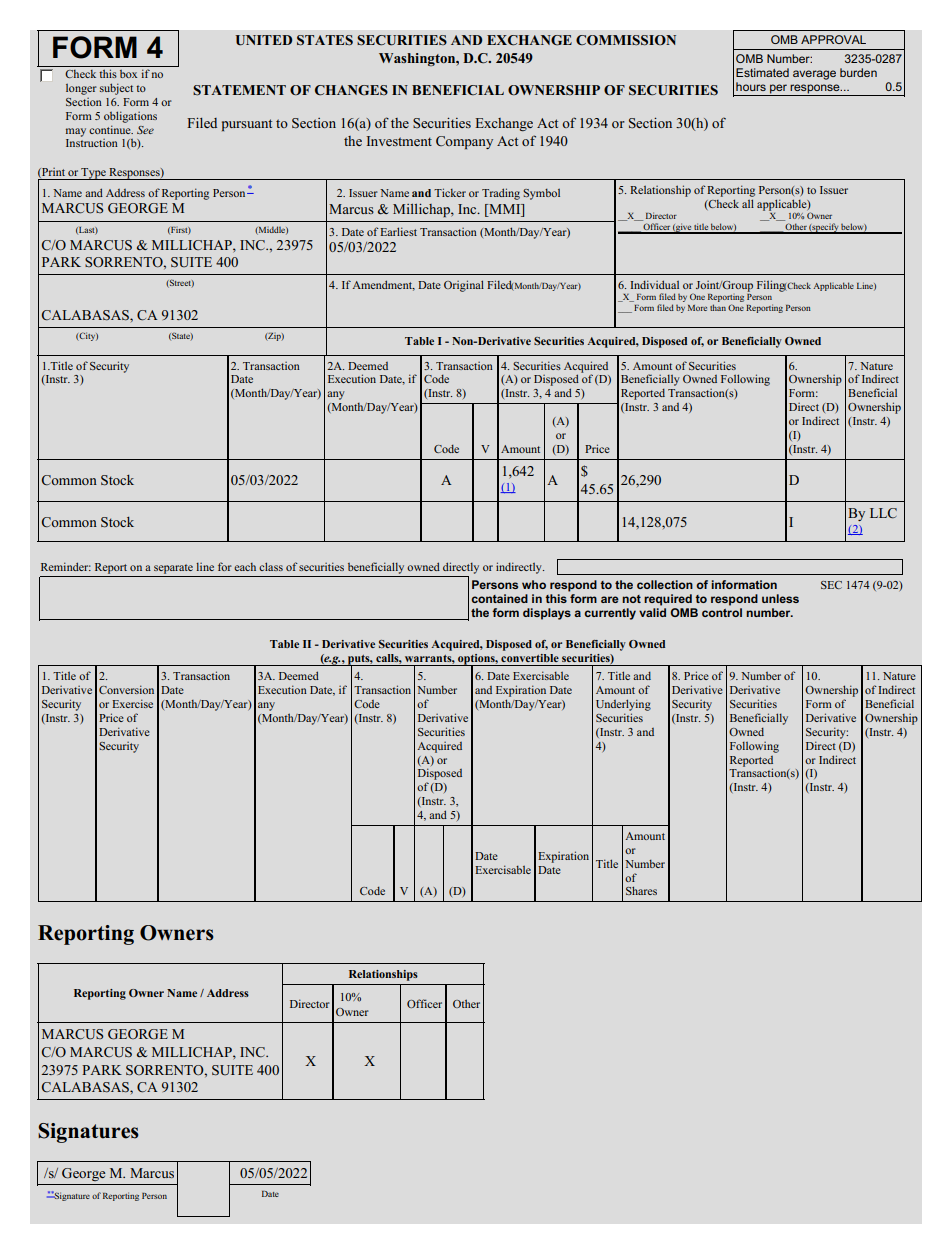 Image resolution: width=952 pixels, height=1233 pixels. What do you see at coordinates (351, 90) in the screenshot?
I see `CHANGES` at bounding box center [351, 90].
